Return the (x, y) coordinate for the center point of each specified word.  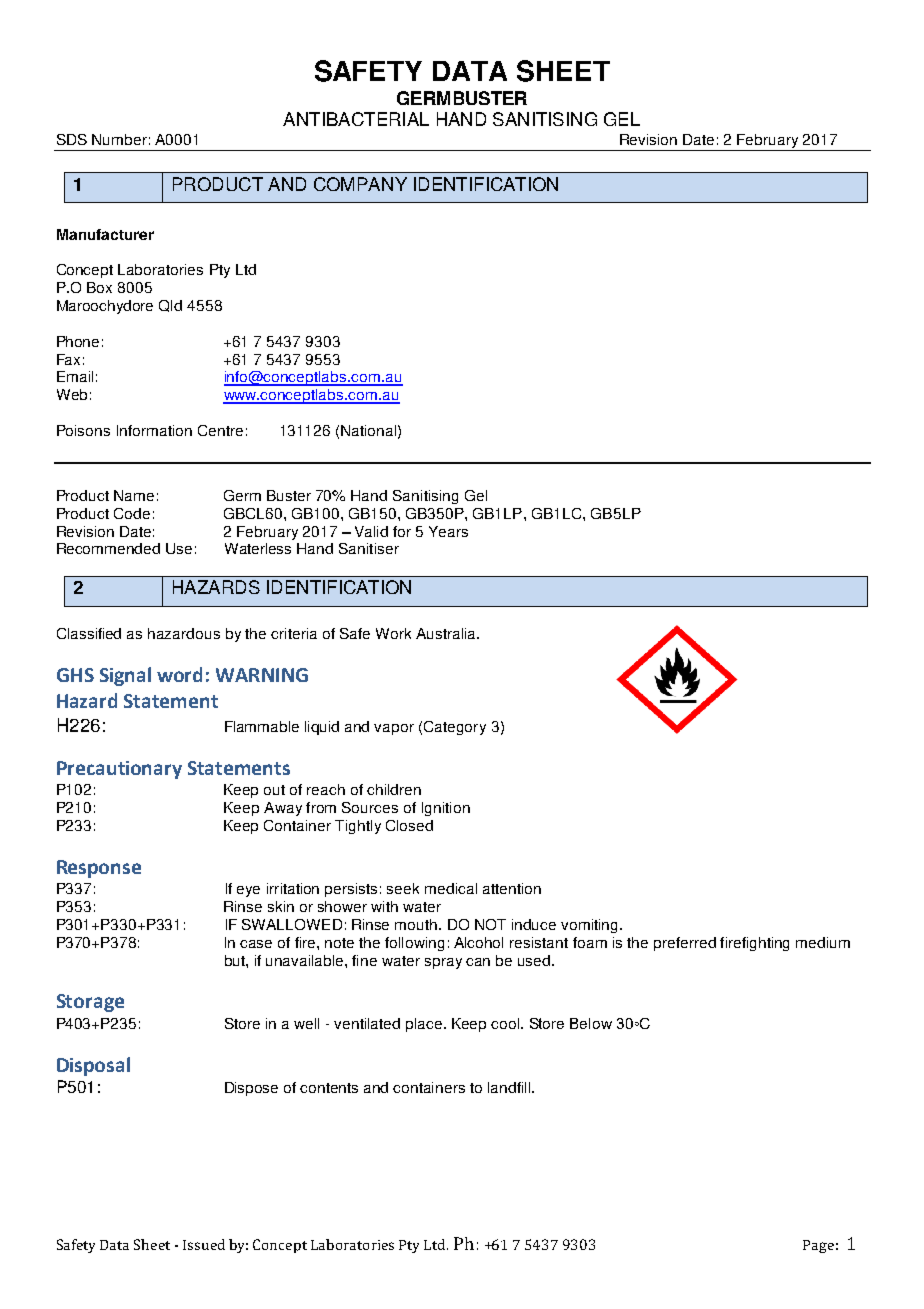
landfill (510, 1087)
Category (455, 728)
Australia (447, 633)
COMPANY (360, 184)
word (179, 674)
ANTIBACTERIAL (356, 119)
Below (591, 1023)
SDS (72, 139)
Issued (204, 1244)
